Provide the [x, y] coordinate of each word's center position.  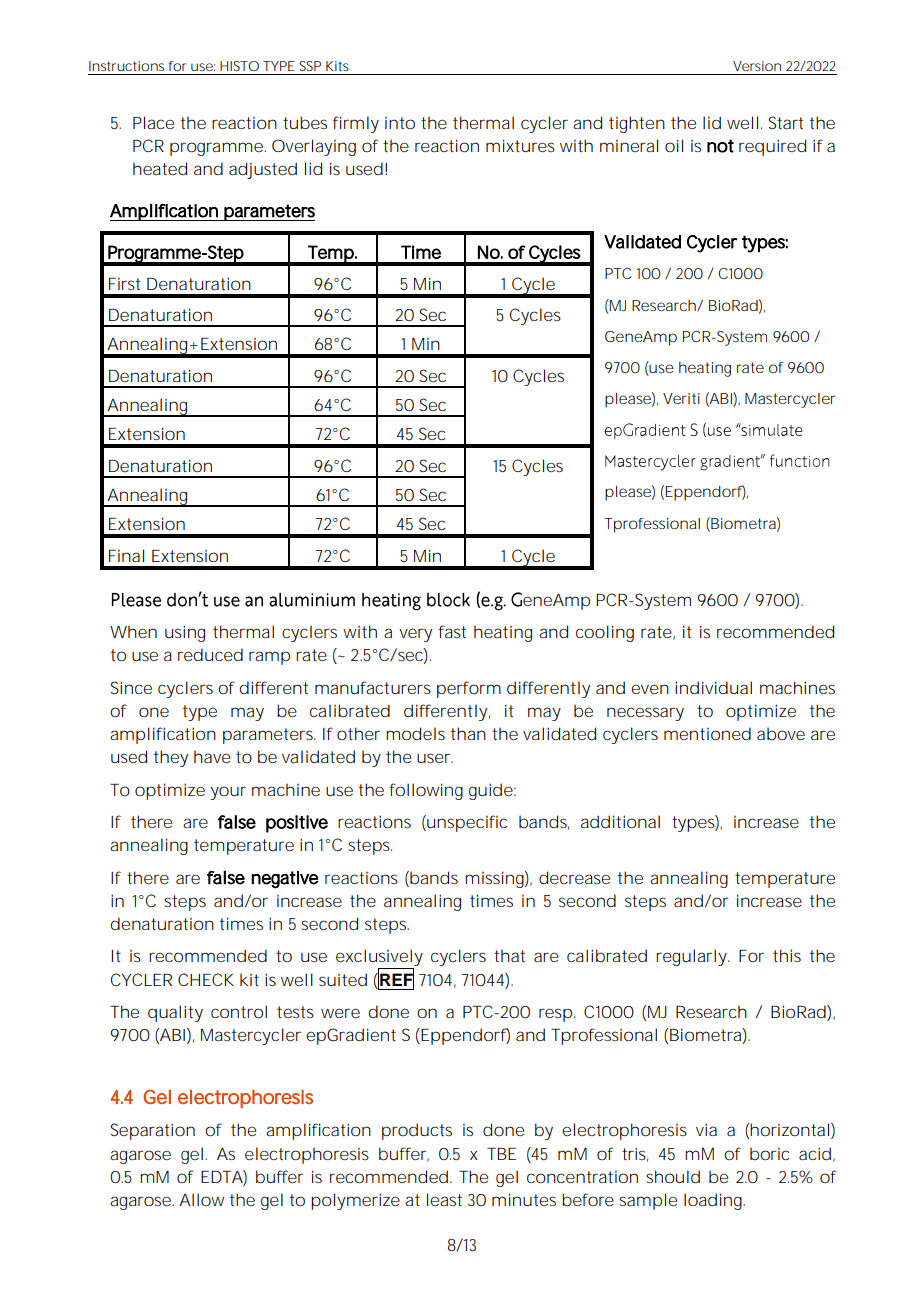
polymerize [355, 1201]
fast [452, 631]
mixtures [520, 145]
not [720, 146]
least [444, 1199]
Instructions [126, 66]
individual [713, 687]
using [185, 633]
